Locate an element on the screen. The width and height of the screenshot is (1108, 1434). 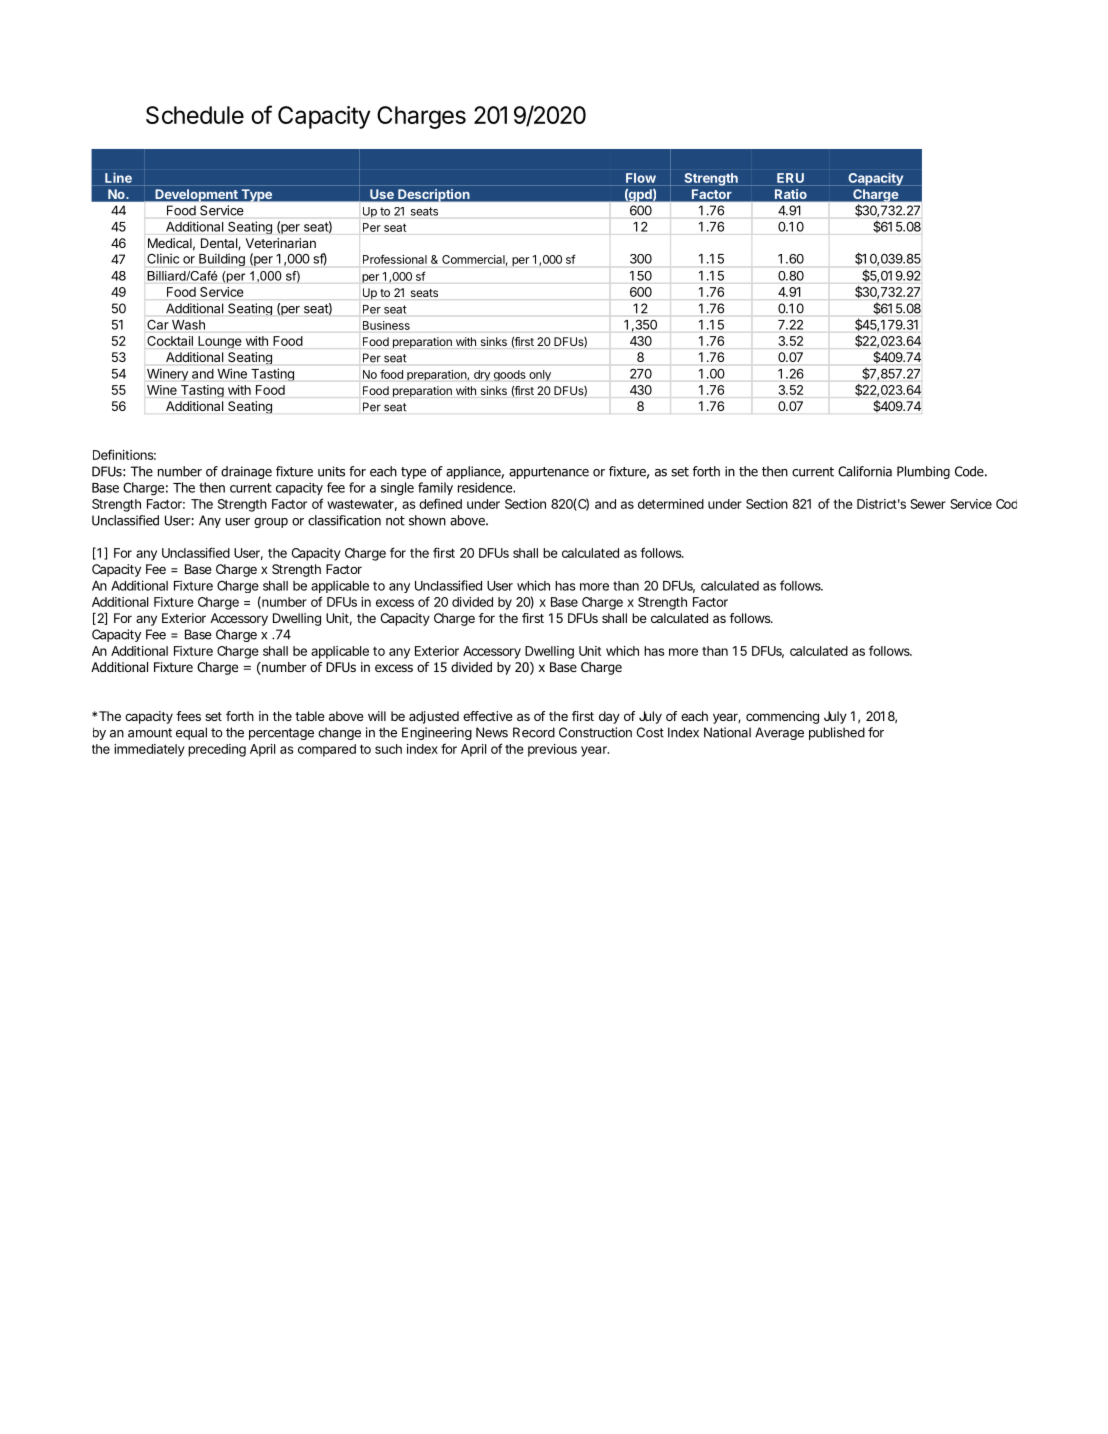
shown is located at coordinates (427, 520).
